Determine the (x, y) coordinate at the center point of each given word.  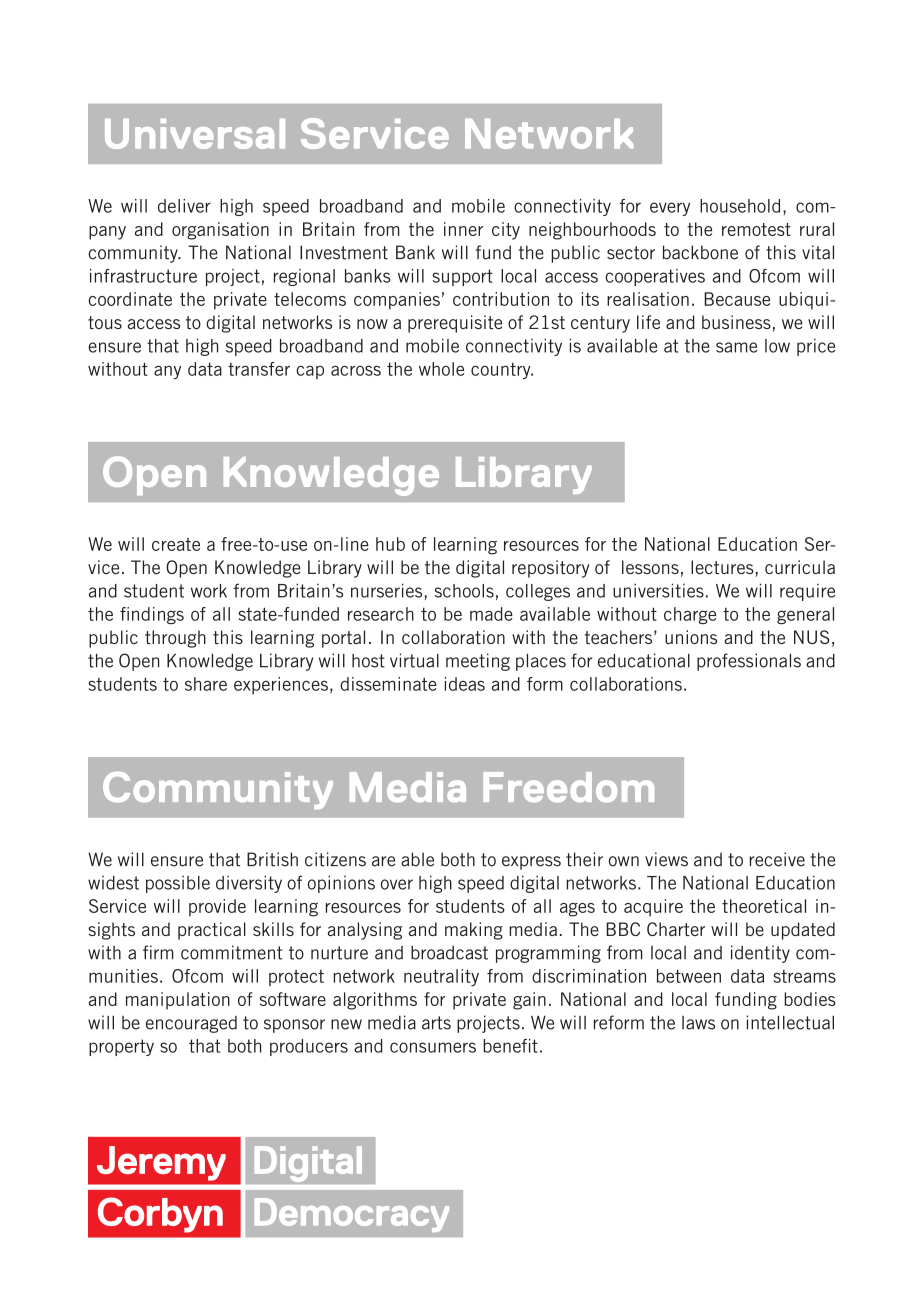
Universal (195, 134)
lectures (722, 567)
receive (777, 859)
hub (390, 544)
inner (463, 229)
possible (178, 884)
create (176, 544)
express (531, 863)
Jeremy (161, 1163)
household (740, 206)
